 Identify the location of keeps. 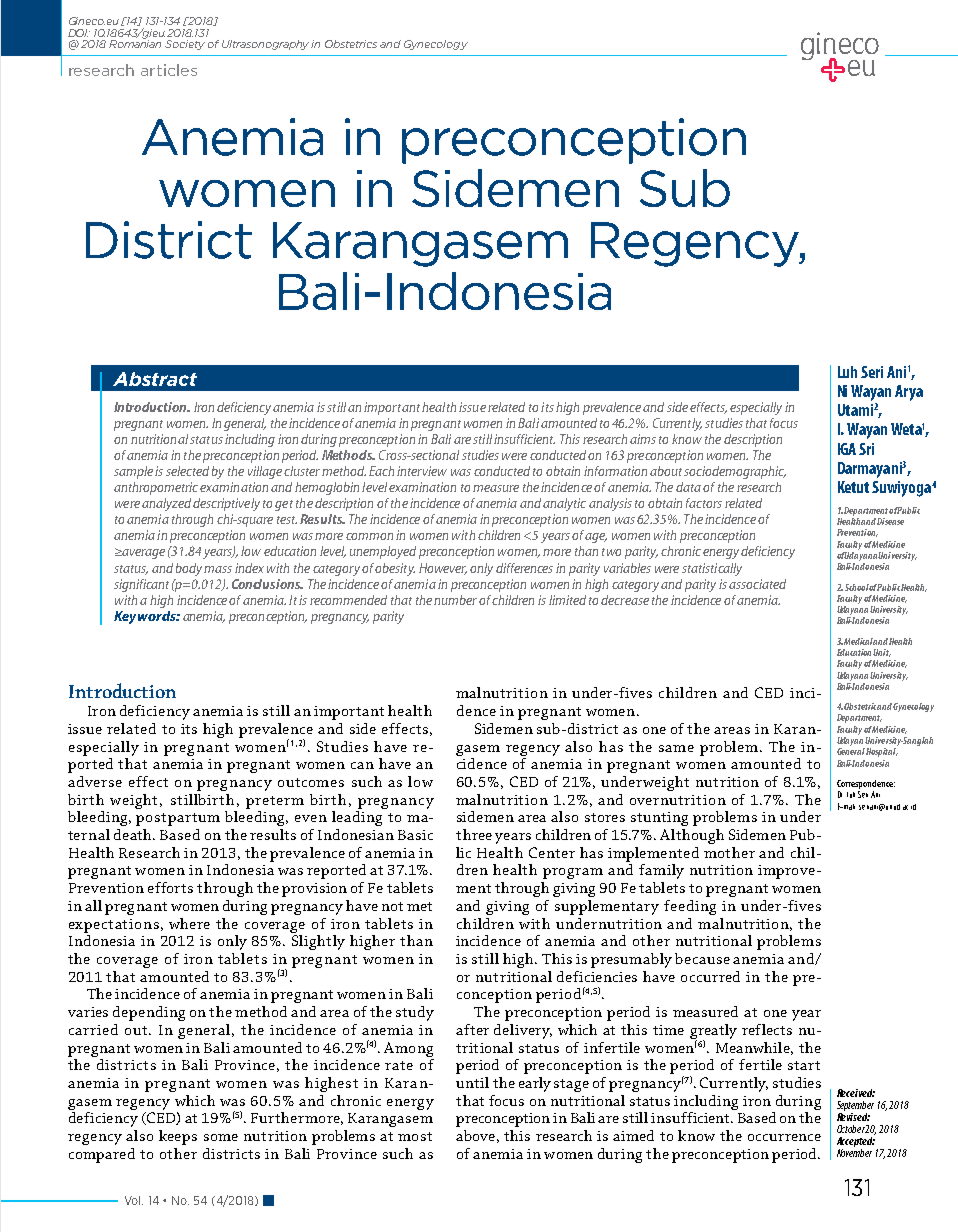
(178, 1137).
